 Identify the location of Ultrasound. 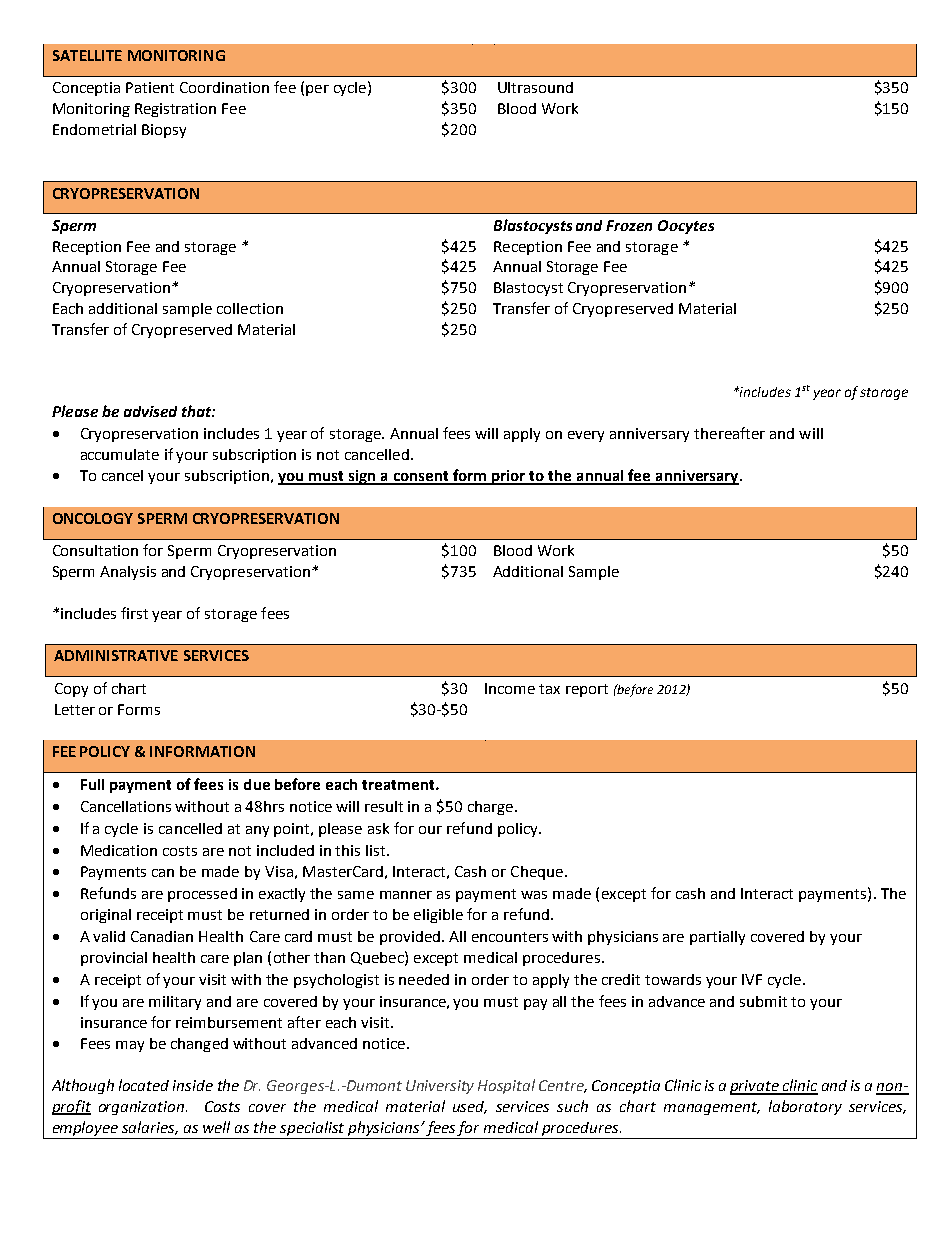
(535, 87).
